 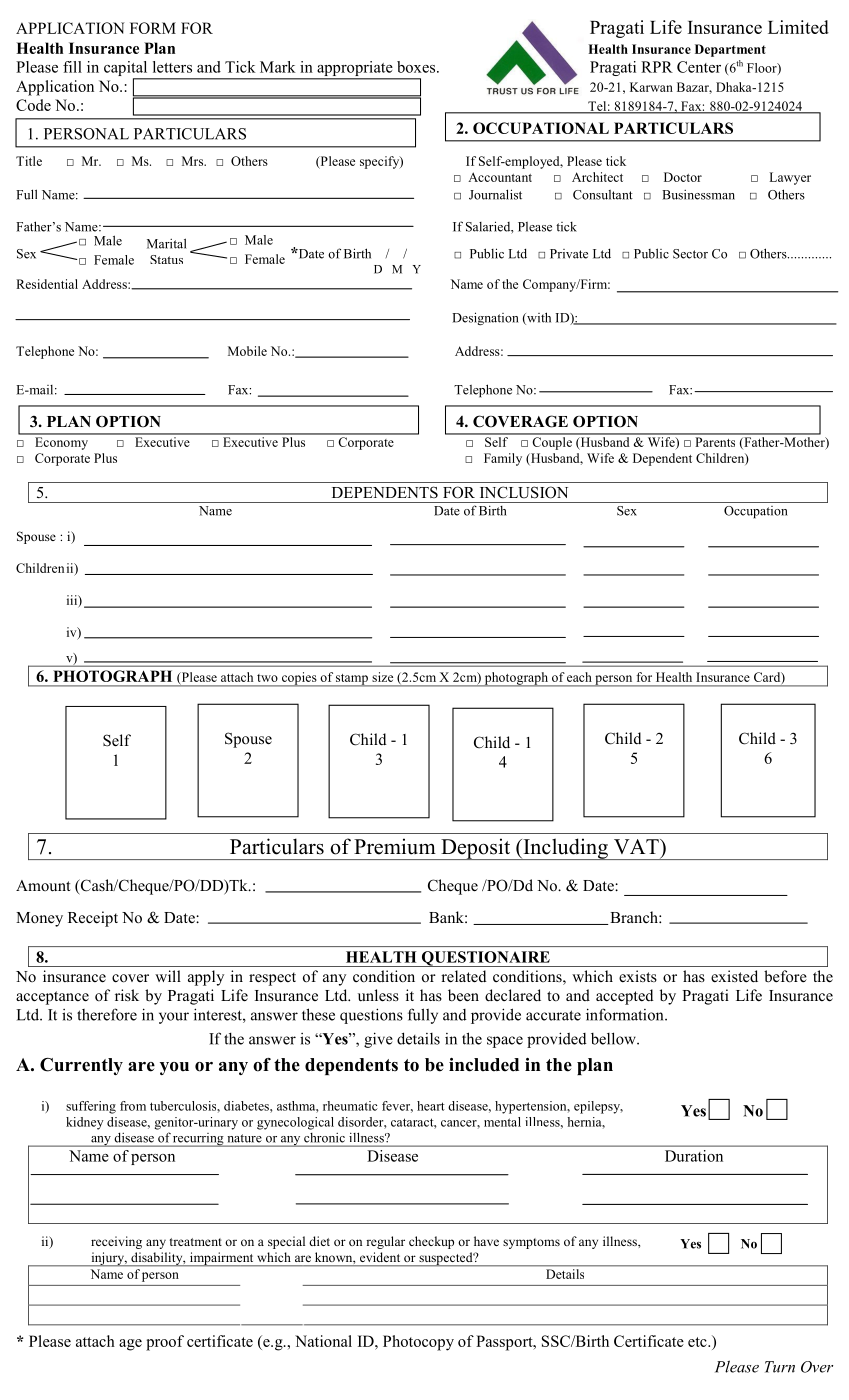 What do you see at coordinates (247, 351) in the screenshot?
I see `Mobile` at bounding box center [247, 351].
